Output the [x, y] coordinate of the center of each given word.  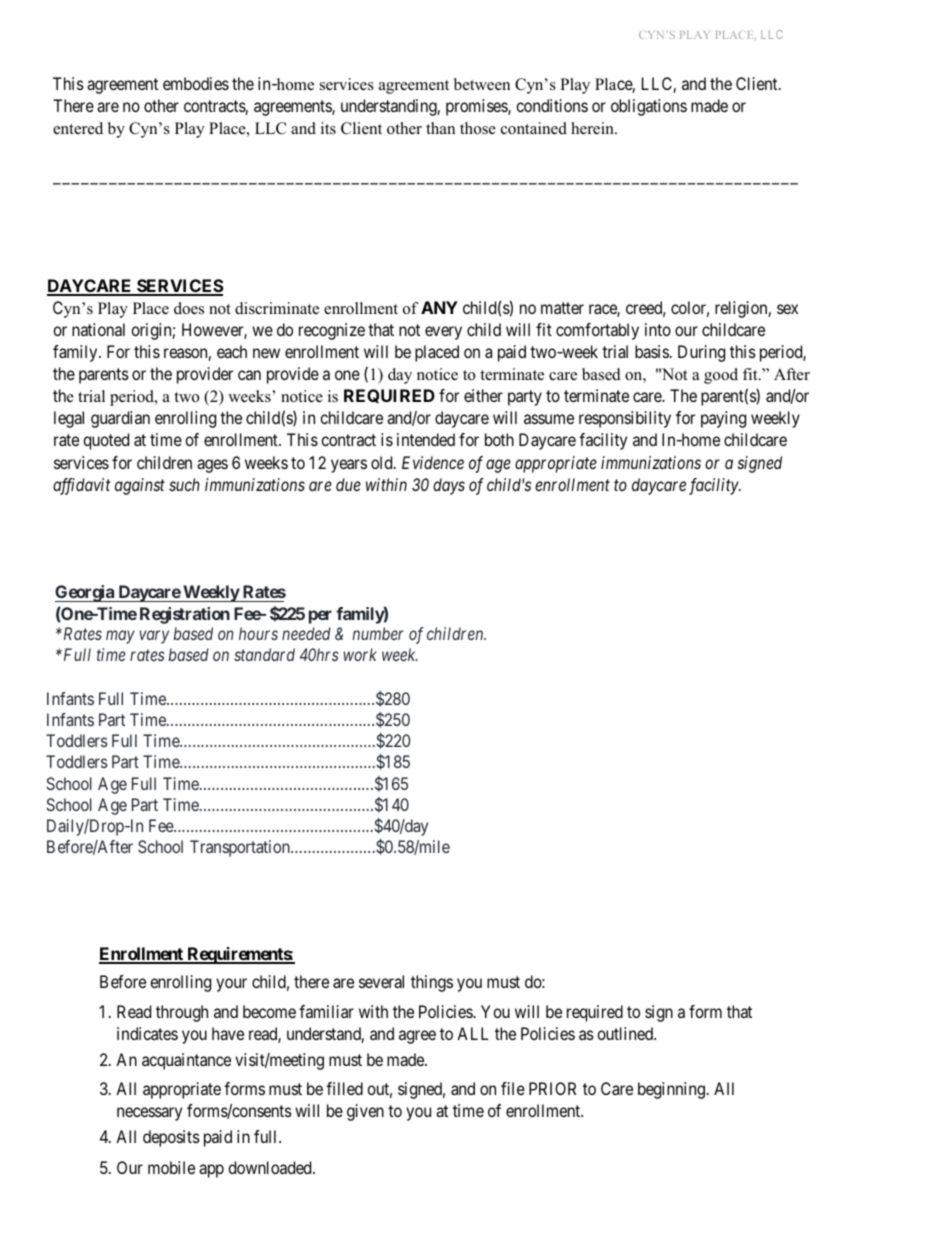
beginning [673, 1090]
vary [154, 637]
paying [723, 419]
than [440, 128]
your [231, 985]
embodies [196, 83]
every [443, 333]
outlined [626, 1033]
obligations [649, 107]
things [432, 983]
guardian [120, 419]
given [365, 1112]
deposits [171, 1138]
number [378, 633]
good [721, 376]
